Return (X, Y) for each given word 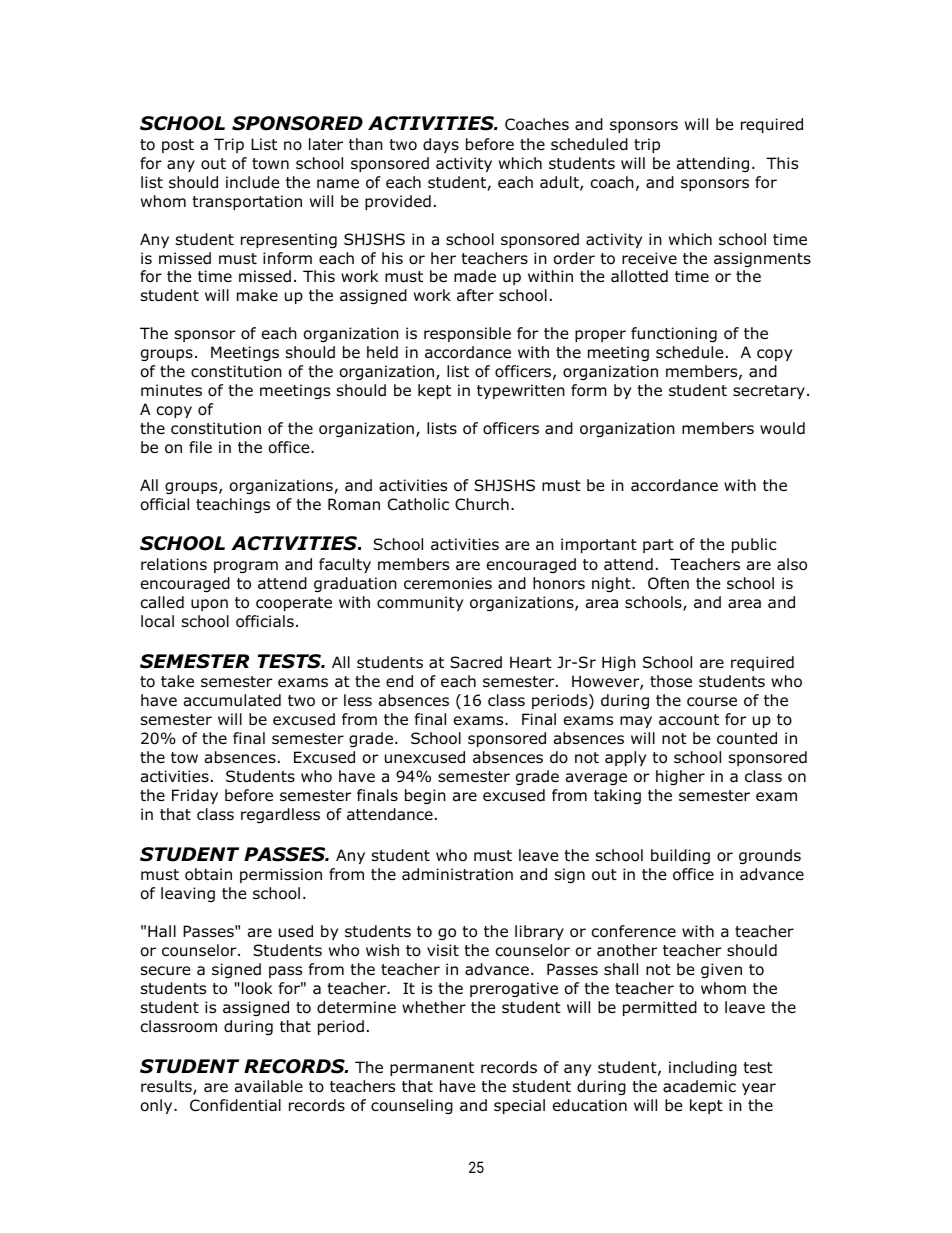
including (703, 1068)
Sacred (476, 662)
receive (649, 258)
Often (668, 583)
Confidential (235, 1105)
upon (209, 605)
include (253, 182)
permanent (432, 1069)
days (441, 145)
